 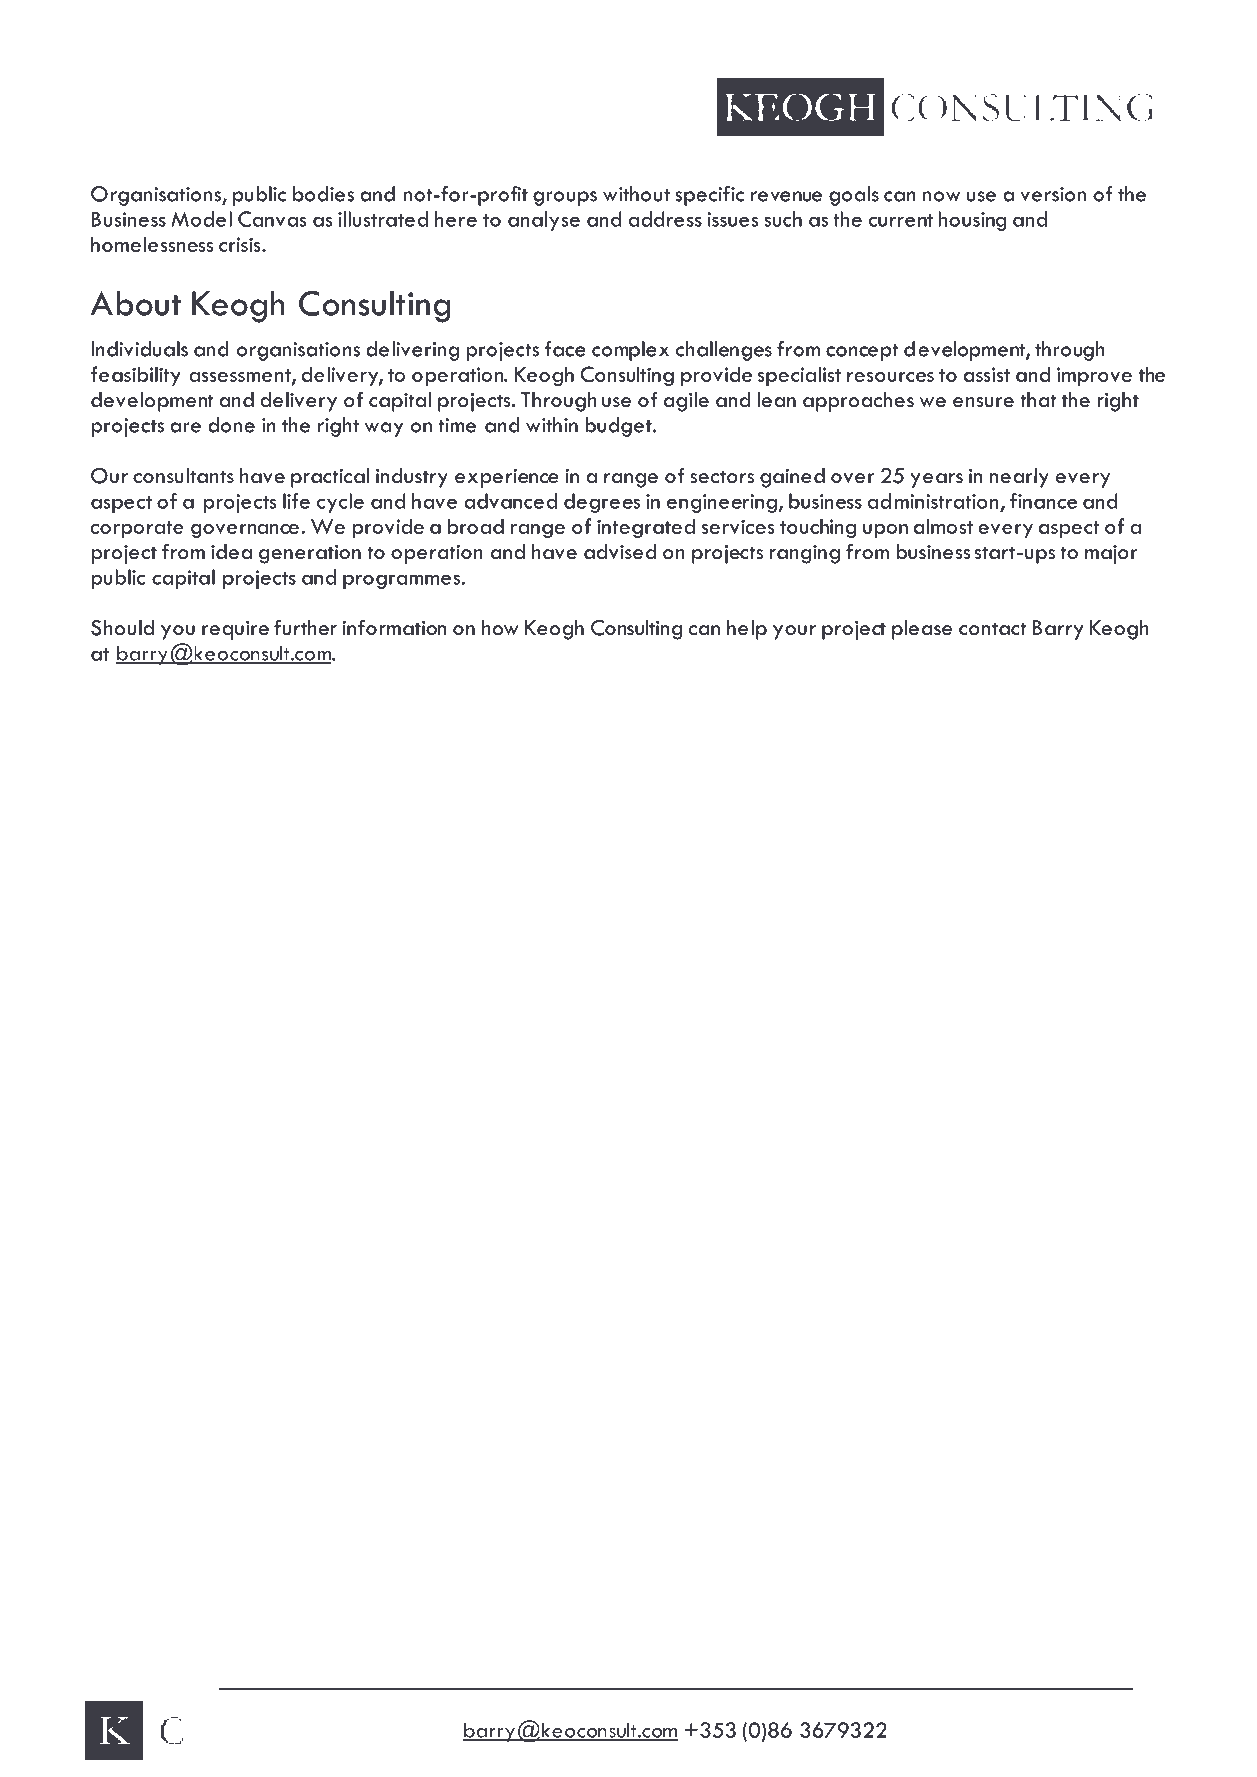 I want to click on Individuals, so click(x=139, y=349).
